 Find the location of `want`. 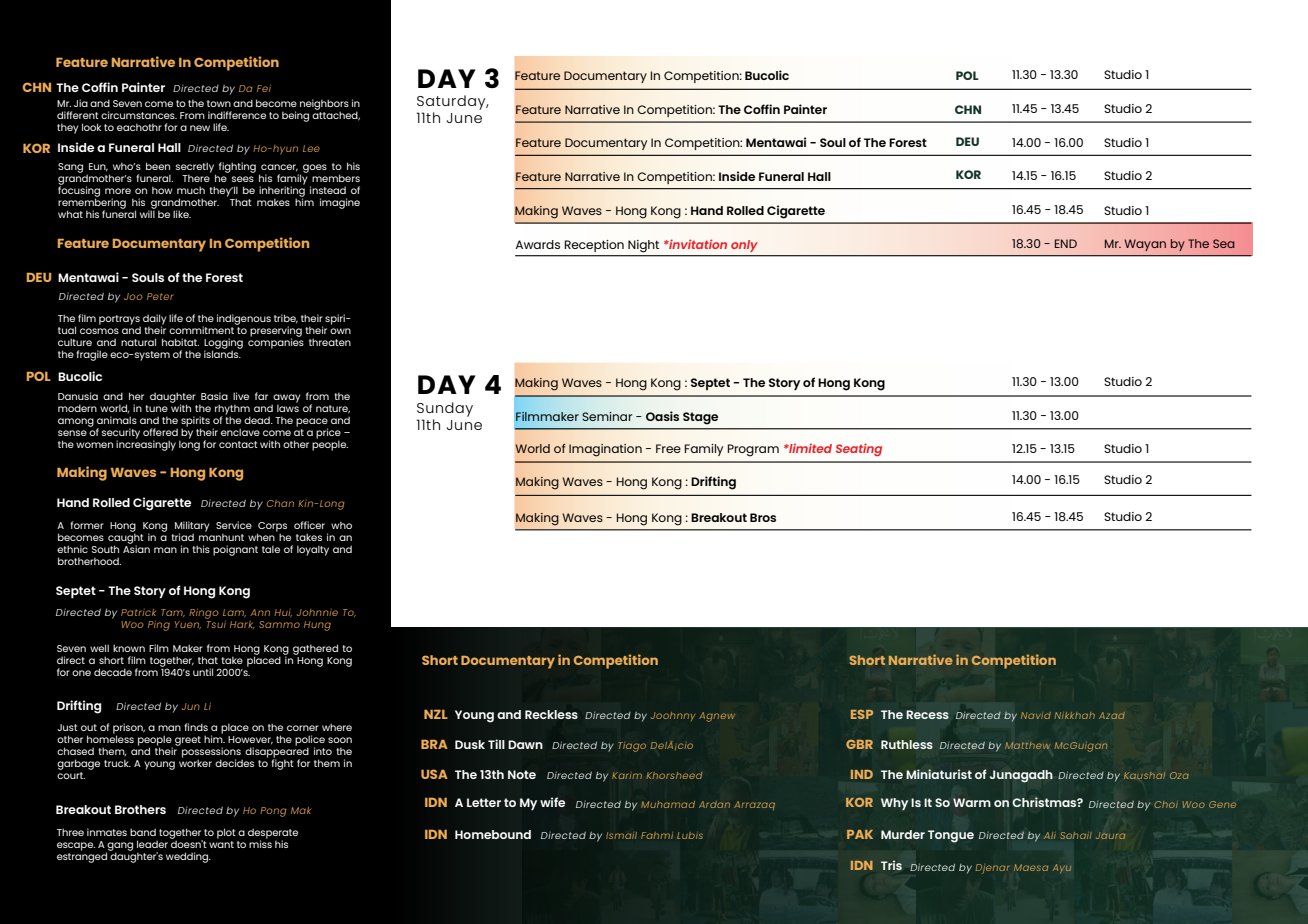

want is located at coordinates (221, 844).
